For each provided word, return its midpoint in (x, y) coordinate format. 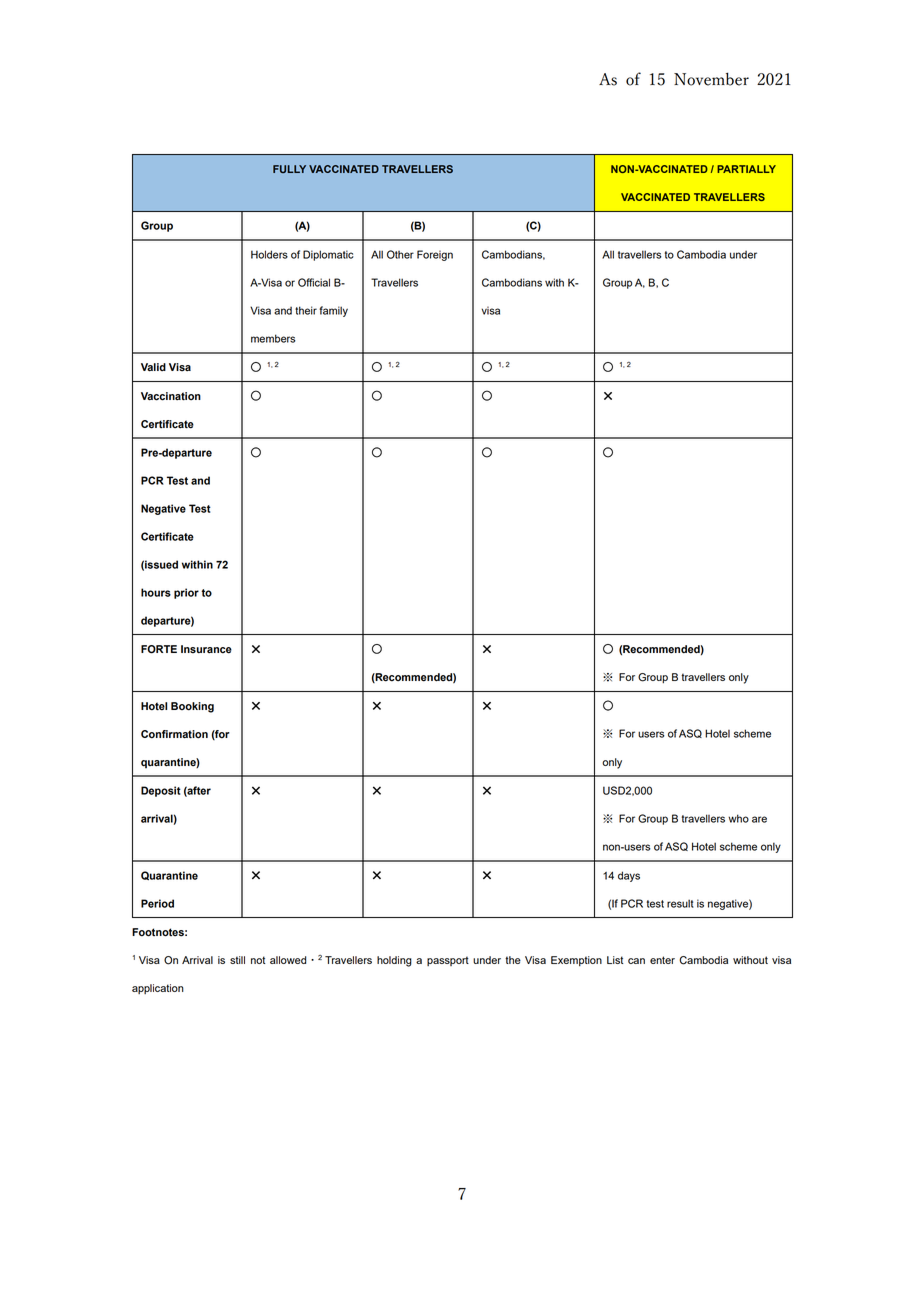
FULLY (289, 169)
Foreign (435, 255)
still (237, 960)
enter (662, 960)
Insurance (206, 649)
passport (448, 961)
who (738, 818)
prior (186, 593)
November (711, 79)
